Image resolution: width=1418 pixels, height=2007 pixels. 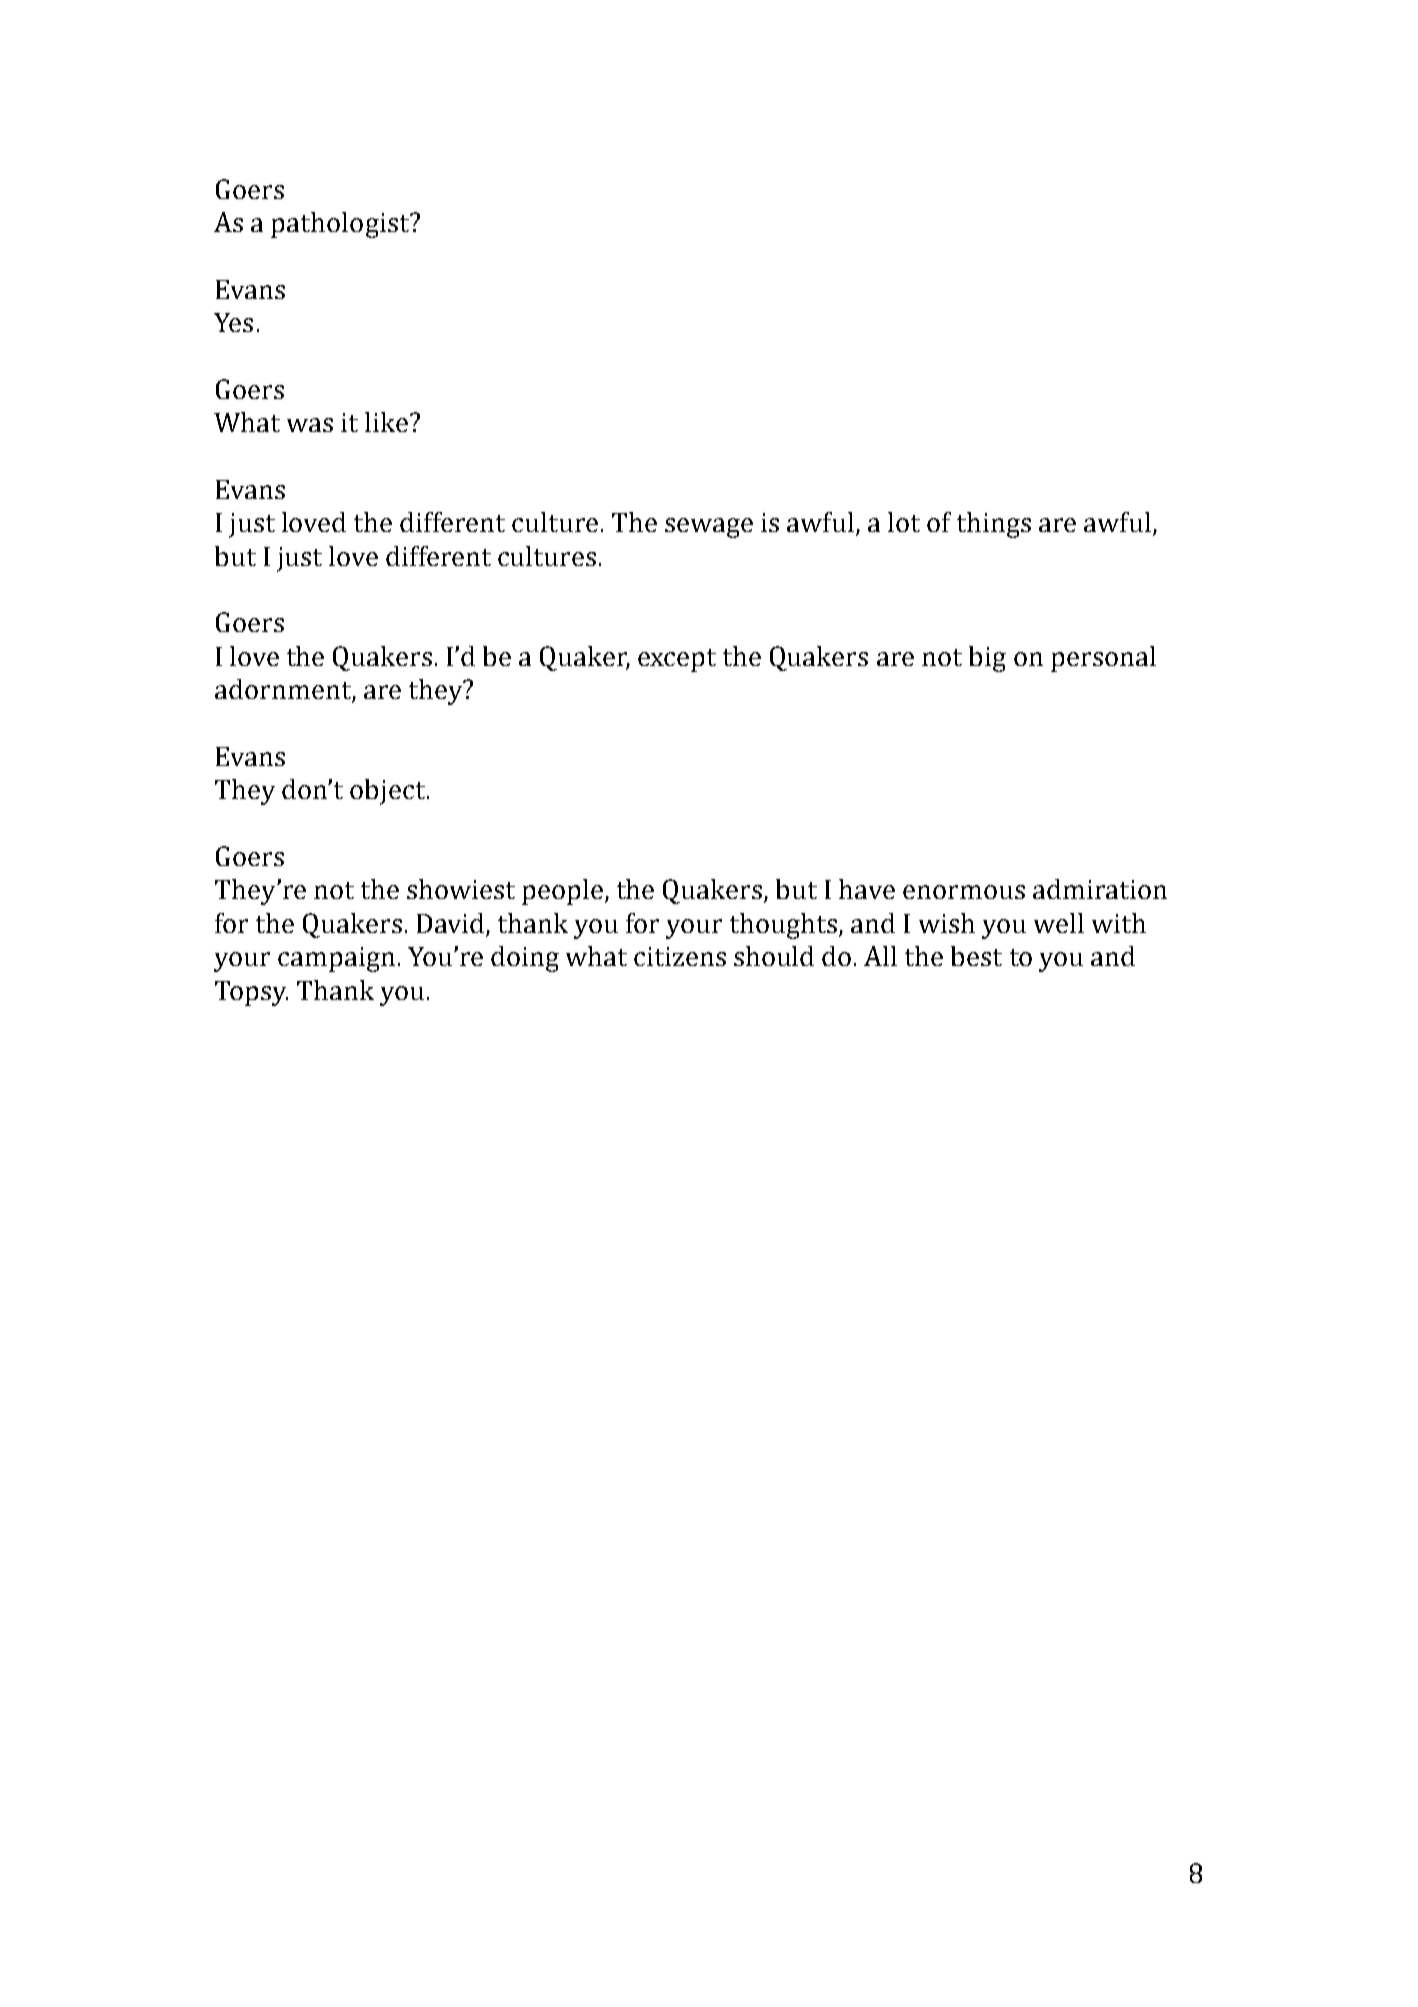 What do you see at coordinates (336, 959) in the image?
I see `campaign` at bounding box center [336, 959].
